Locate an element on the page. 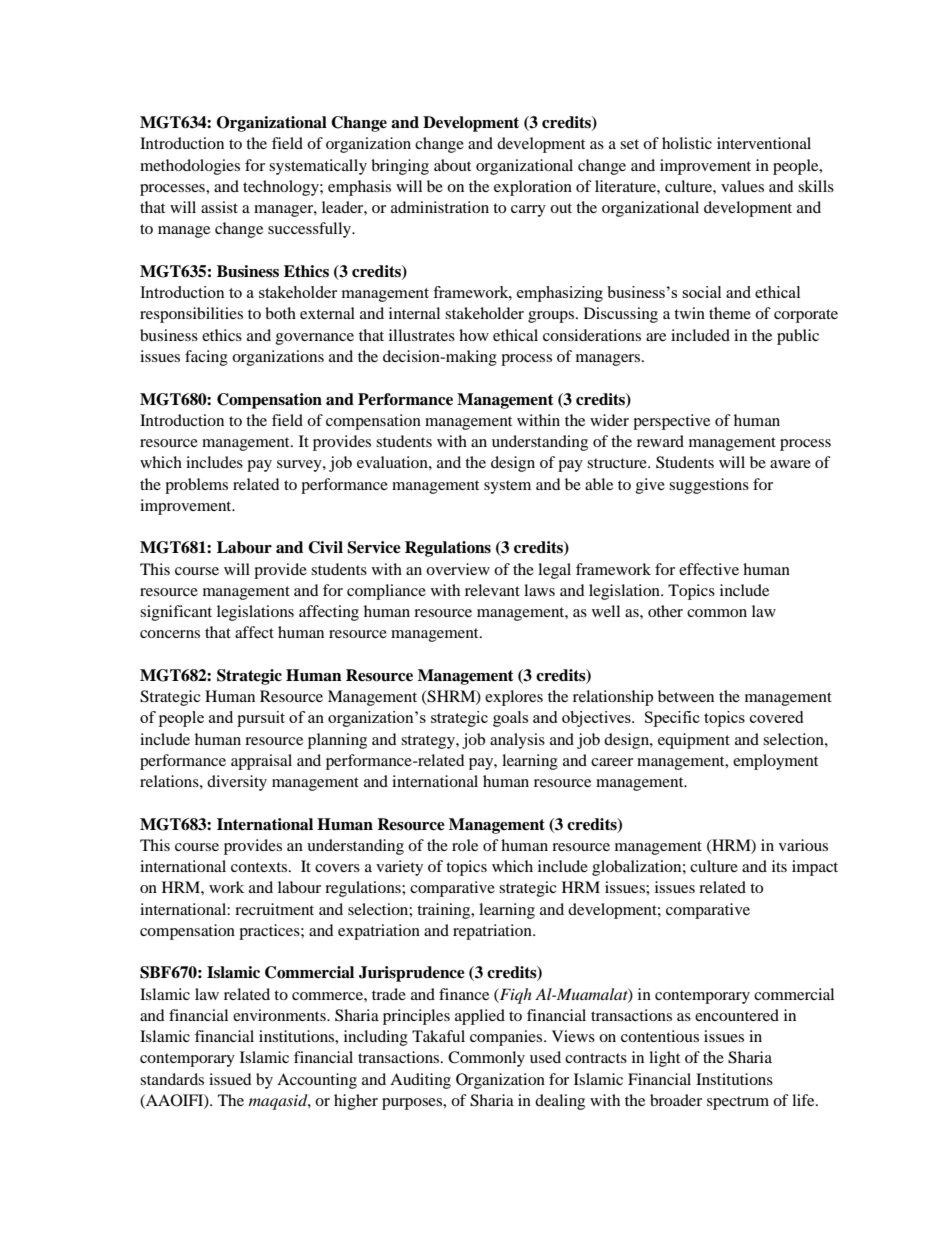 The width and height of the page is (952, 1233). issued is located at coordinates (230, 1079).
